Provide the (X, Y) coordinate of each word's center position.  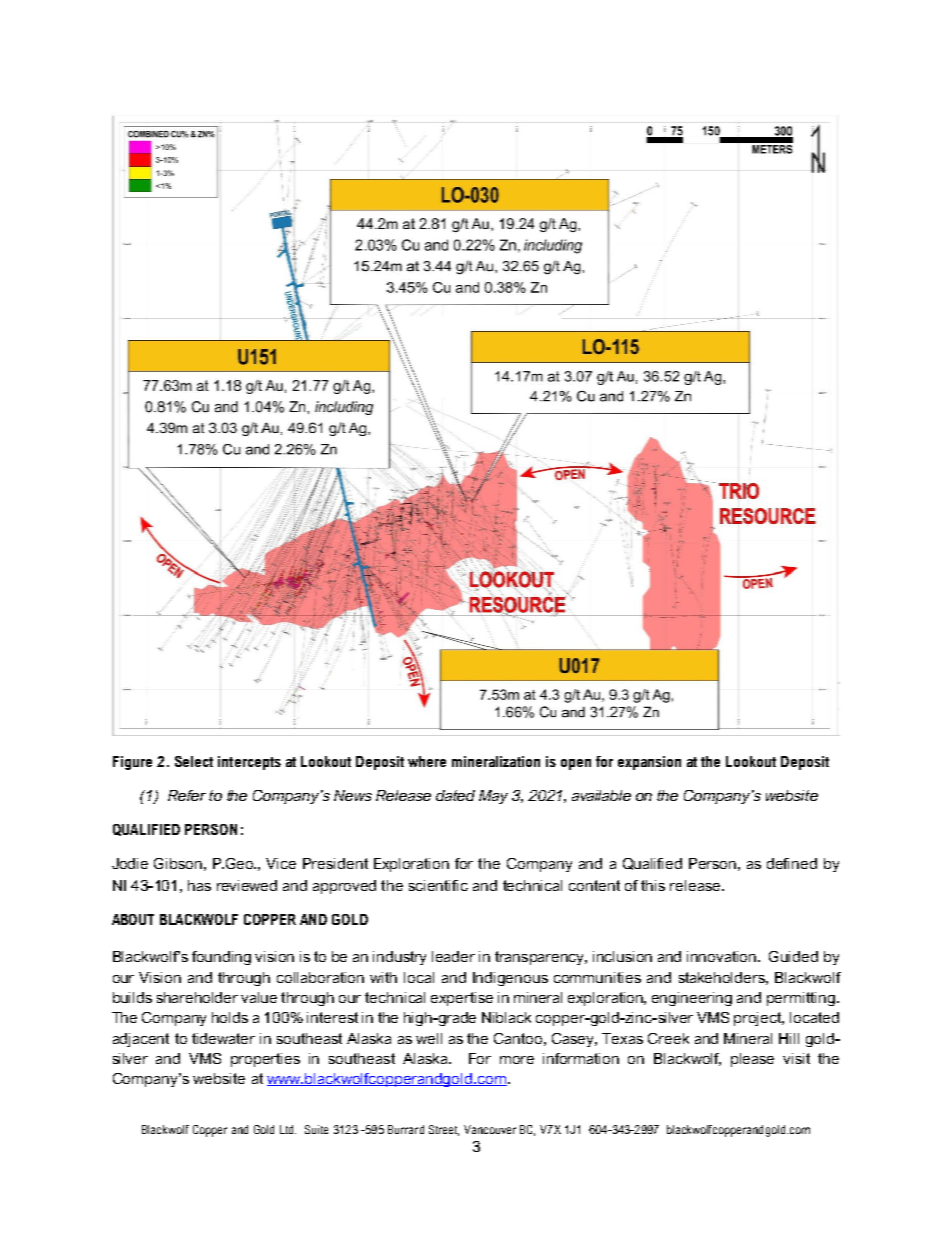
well (429, 1038)
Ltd (288, 1129)
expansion (649, 763)
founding (221, 958)
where (427, 761)
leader (453, 956)
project (759, 1019)
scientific (438, 885)
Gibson (178, 863)
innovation (723, 956)
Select (194, 761)
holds (230, 1017)
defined (792, 863)
